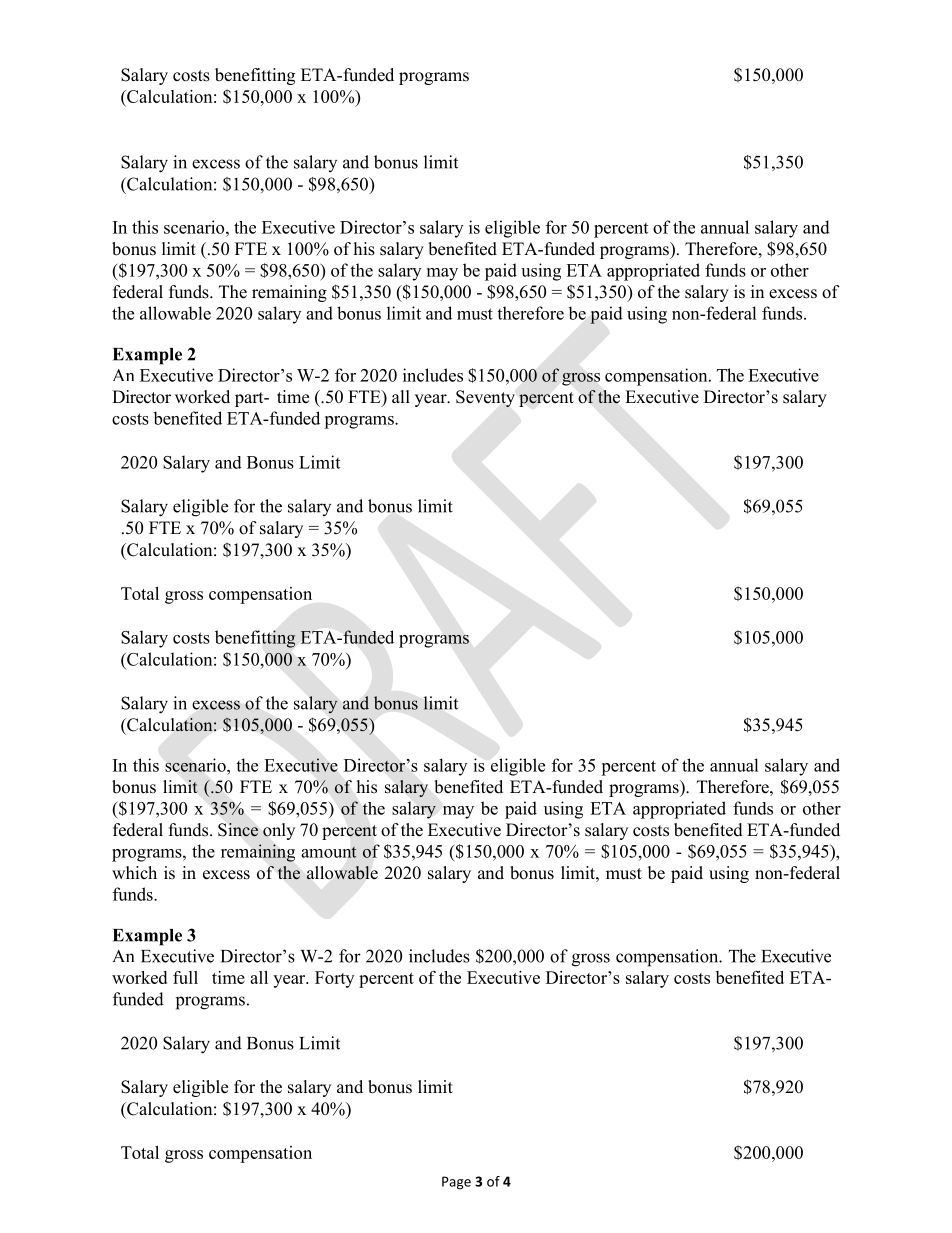 This screenshot has width=952, height=1233. Describe the element at coordinates (238, 830) in the screenshot. I see `Since` at that location.
